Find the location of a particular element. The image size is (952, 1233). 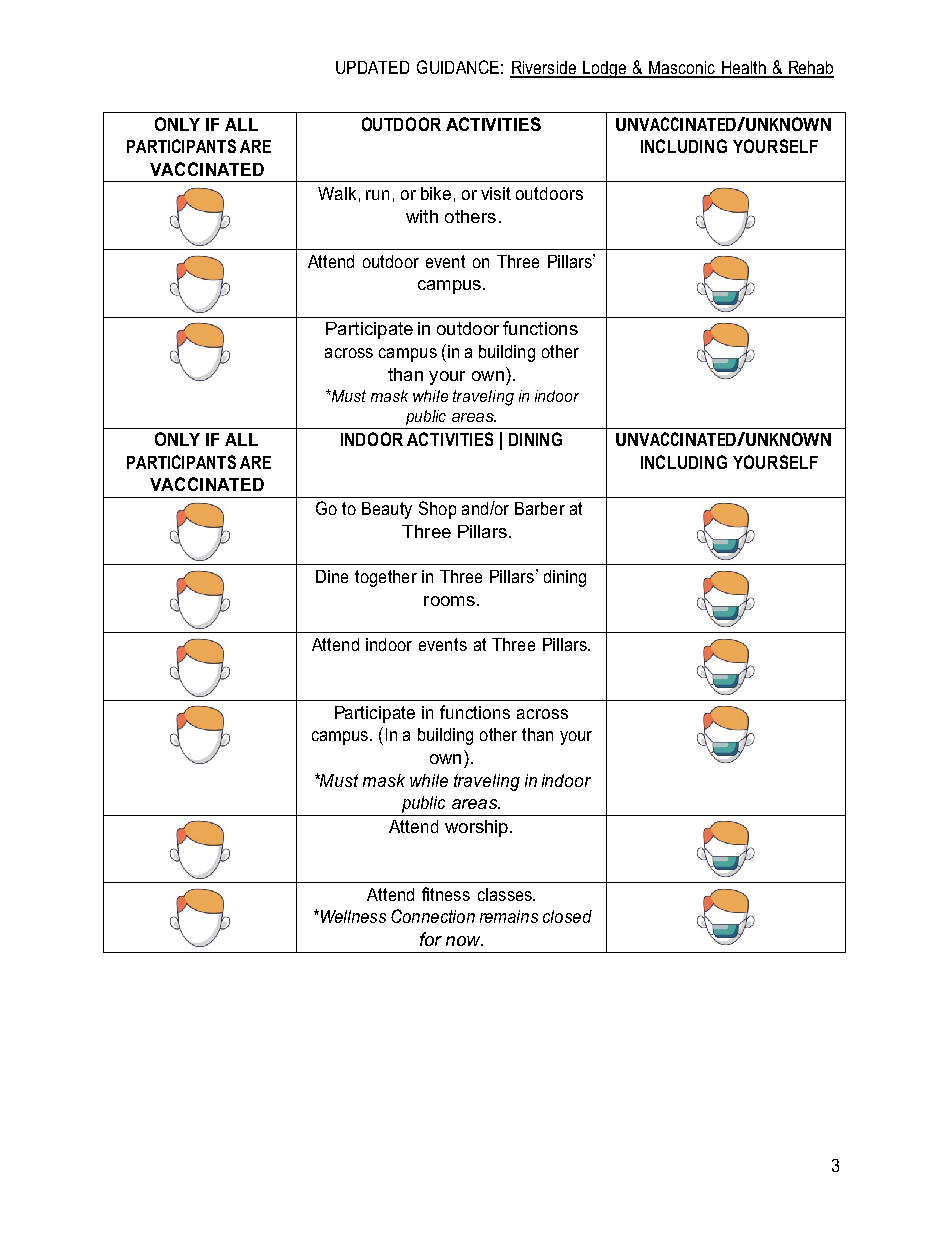

Riverside is located at coordinates (544, 69).
